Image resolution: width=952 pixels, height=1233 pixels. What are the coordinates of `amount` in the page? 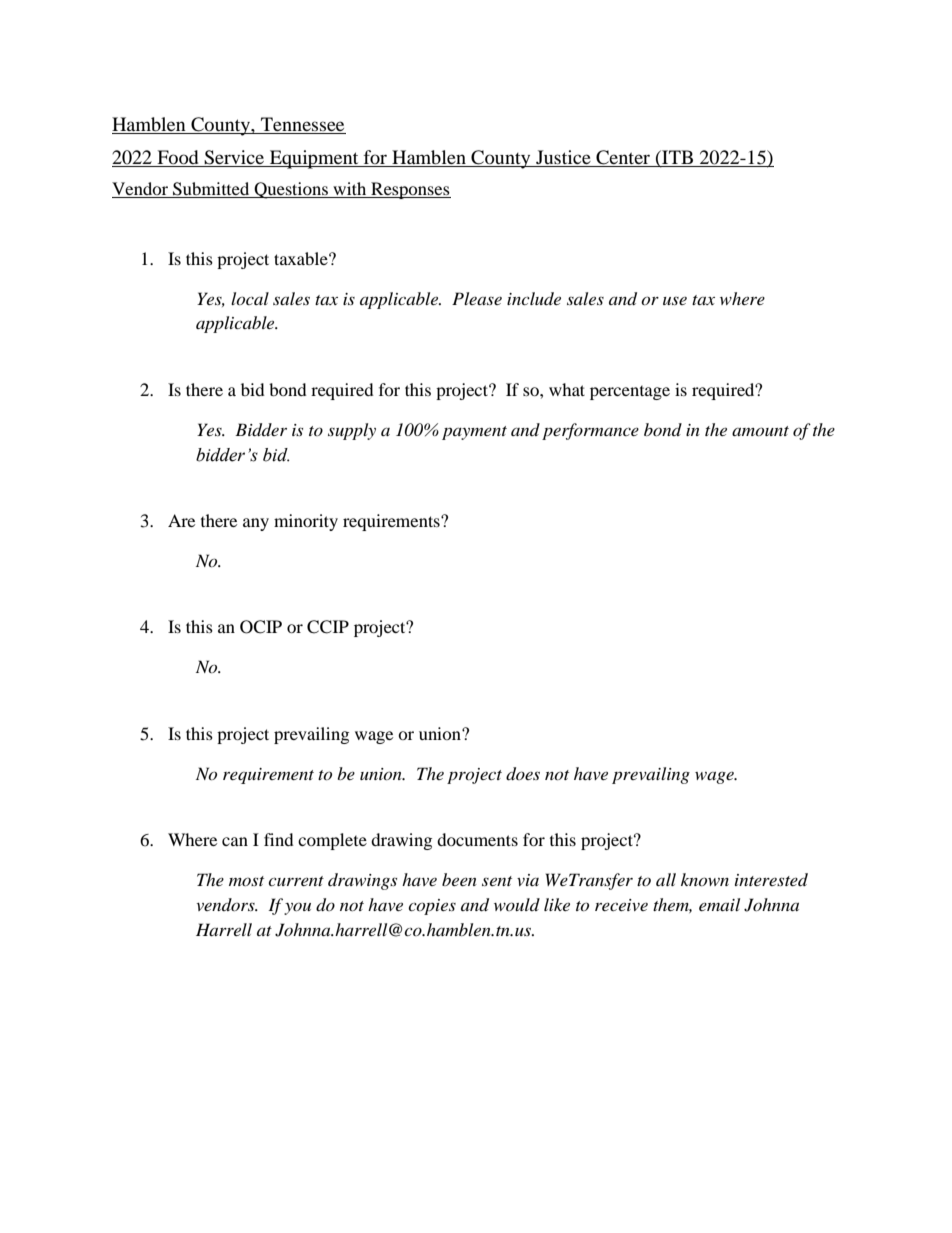 It's located at (760, 431).
